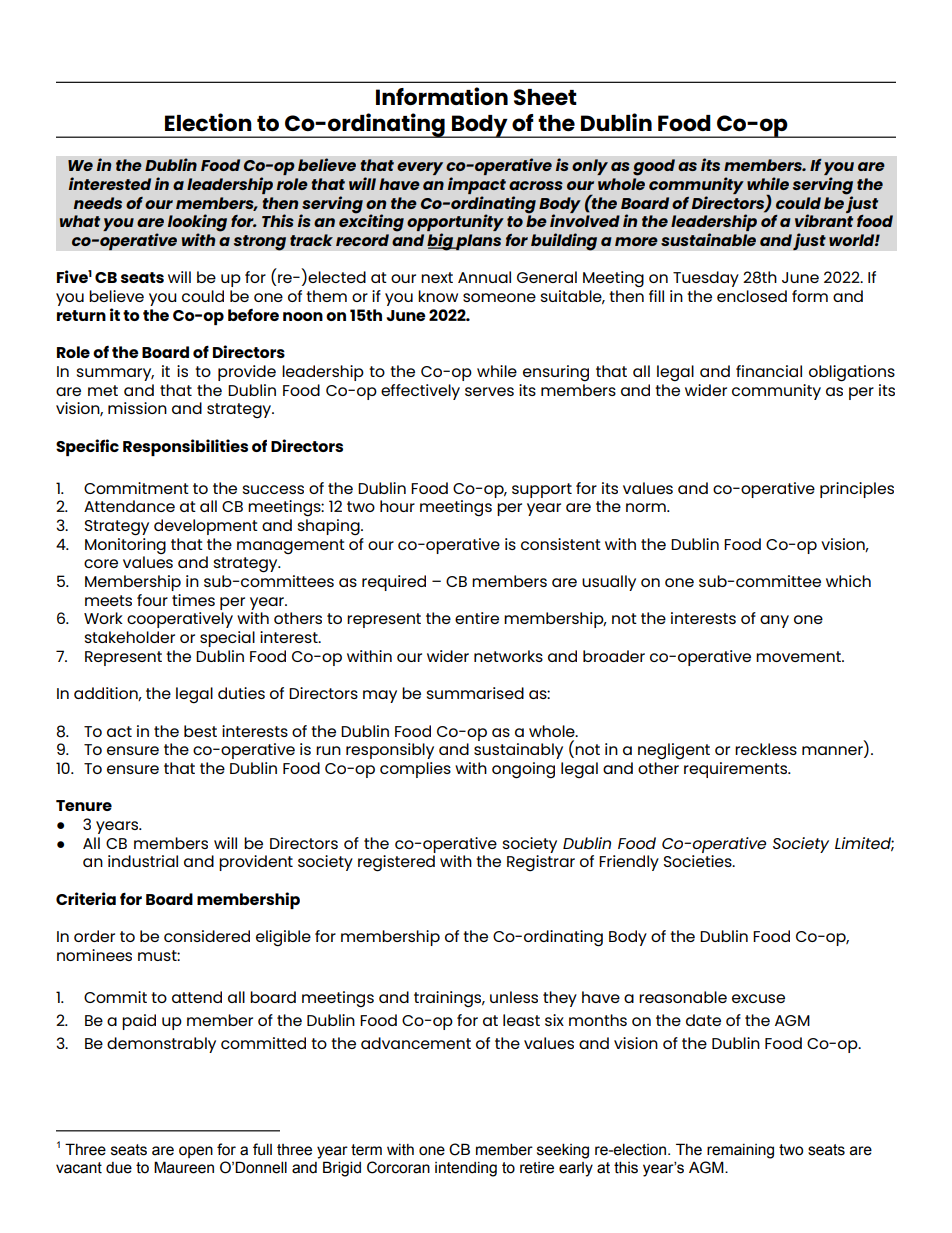 Image resolution: width=952 pixels, height=1233 pixels. I want to click on intending, so click(466, 1169).
